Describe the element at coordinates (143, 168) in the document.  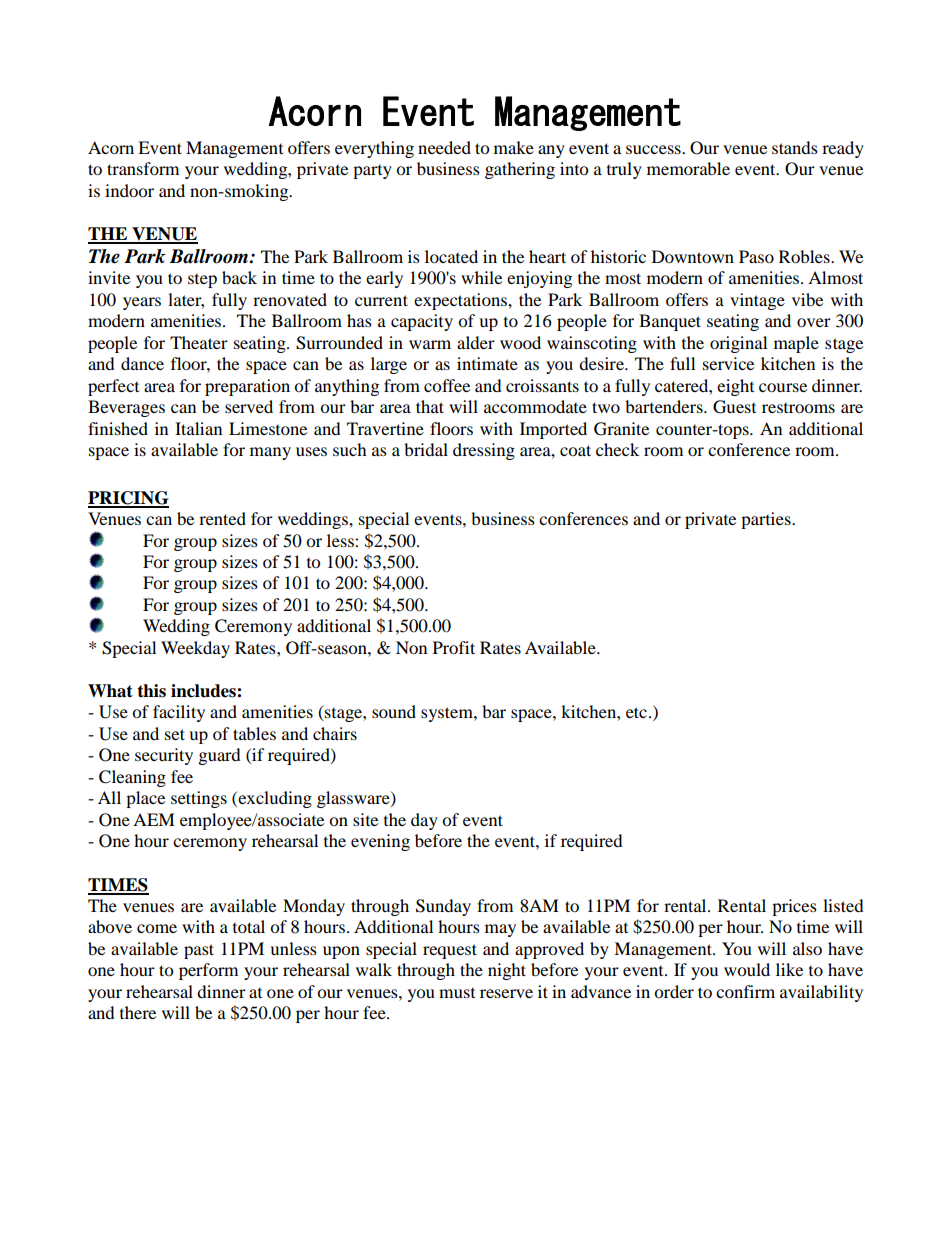
I see `transform` at that location.
